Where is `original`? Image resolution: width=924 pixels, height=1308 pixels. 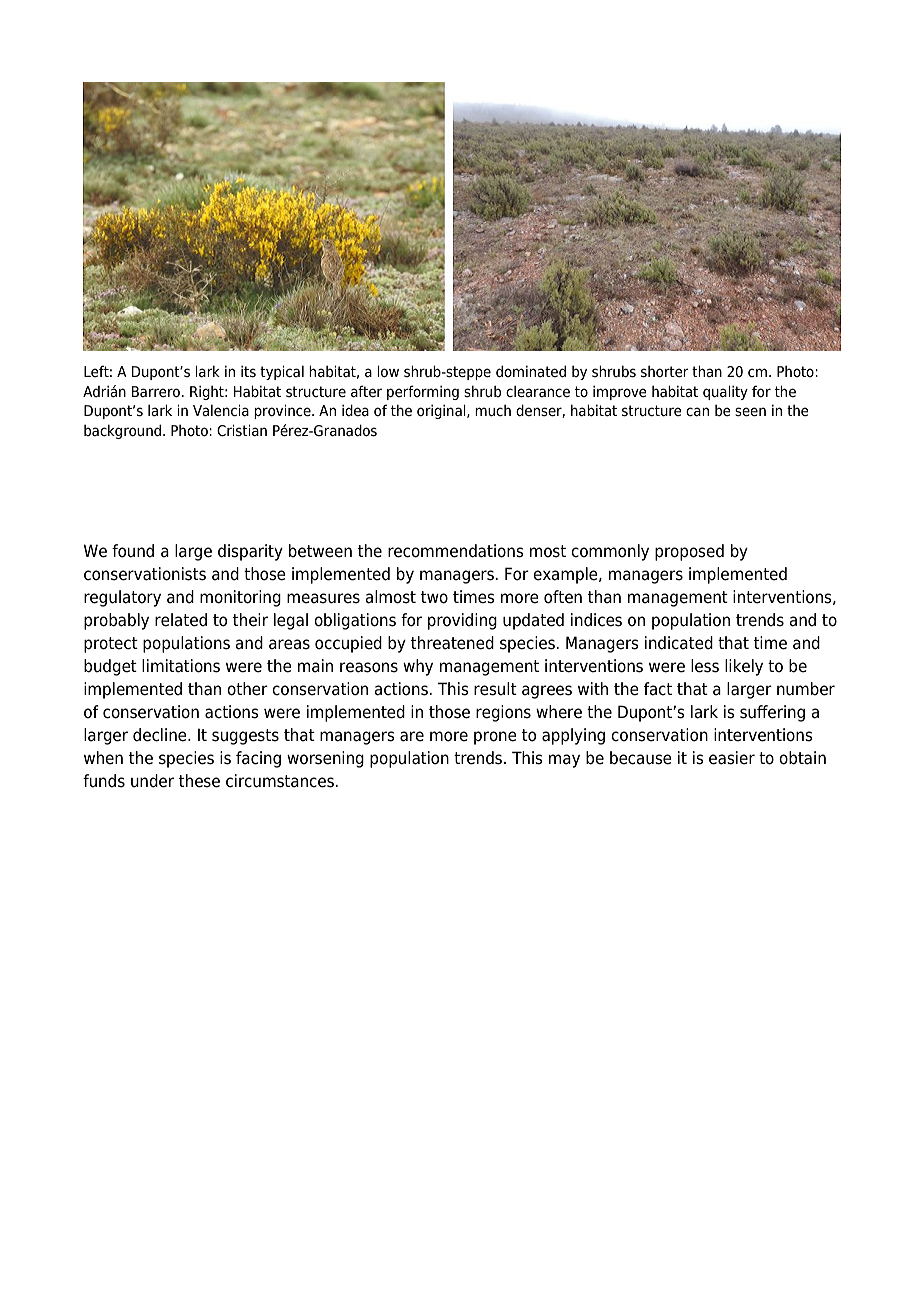
original is located at coordinates (442, 411).
